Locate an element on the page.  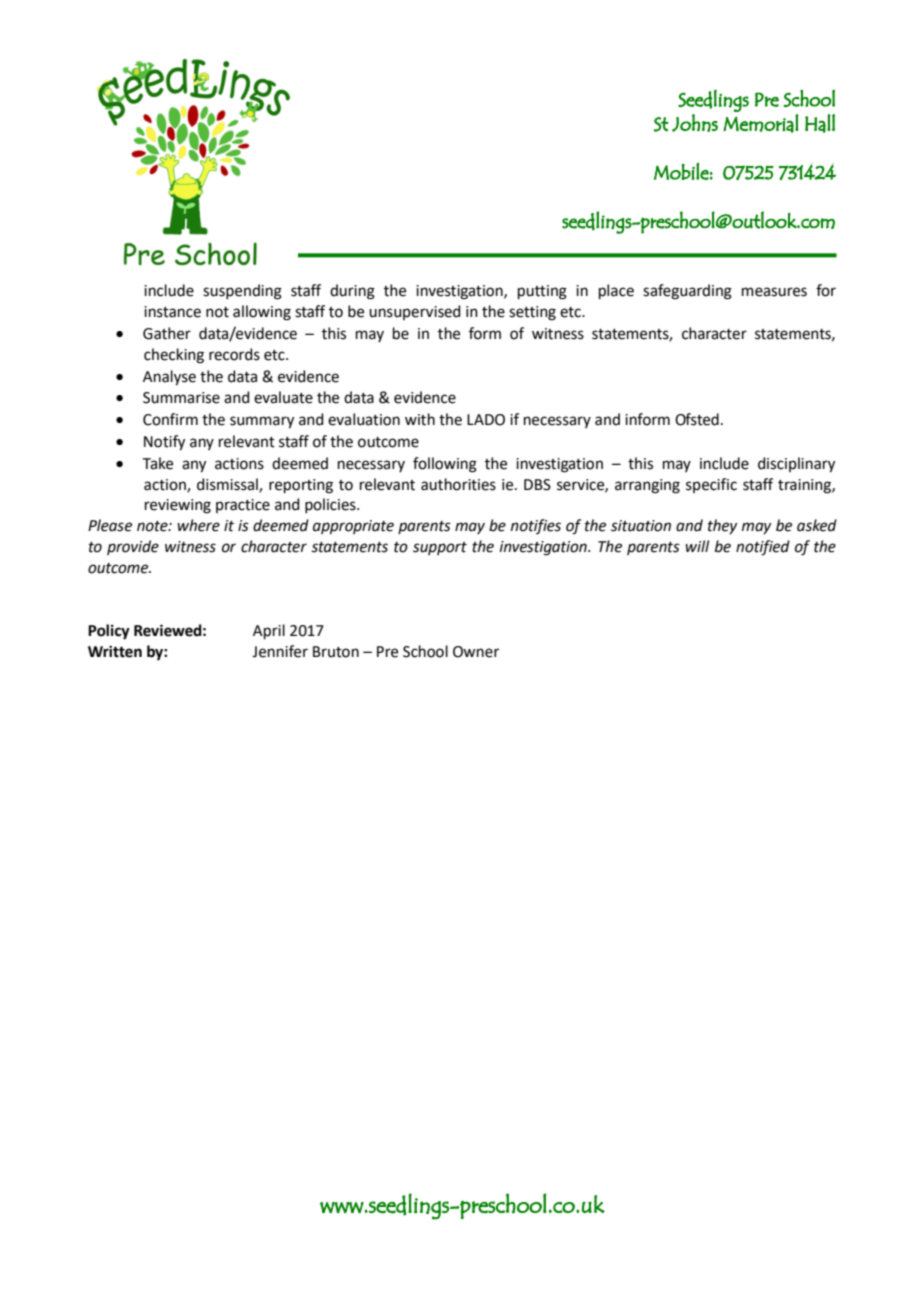
notified is located at coordinates (763, 548).
